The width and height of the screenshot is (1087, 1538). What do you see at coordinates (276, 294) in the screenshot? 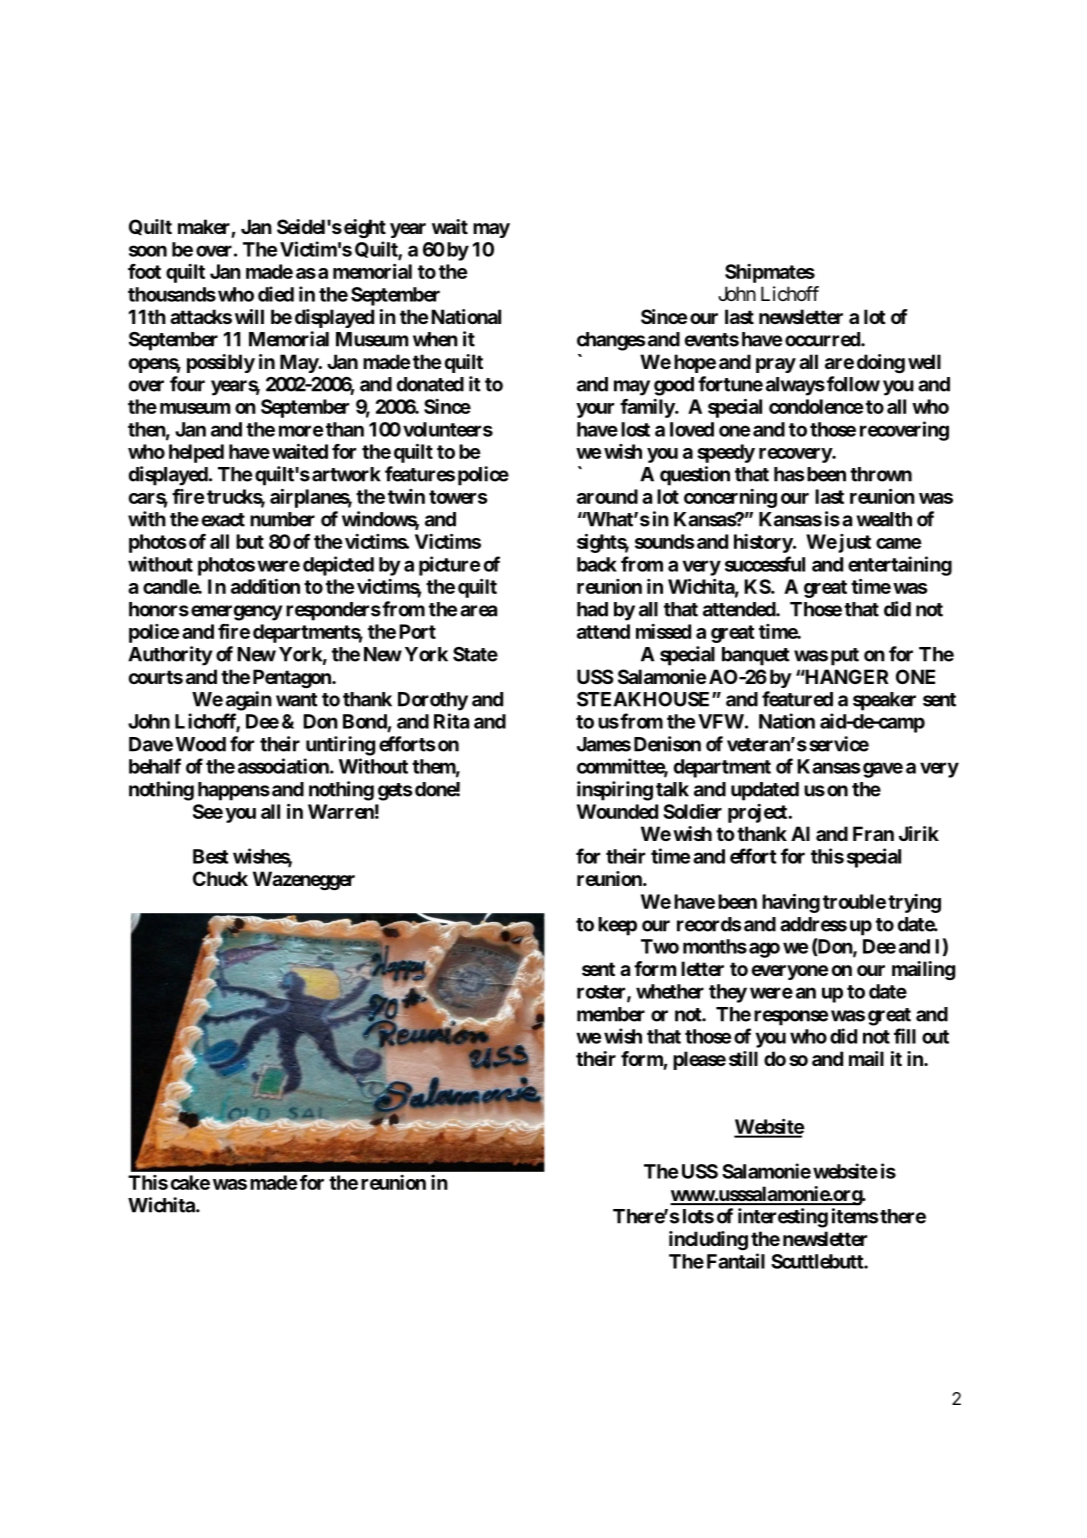
I see `died` at bounding box center [276, 294].
